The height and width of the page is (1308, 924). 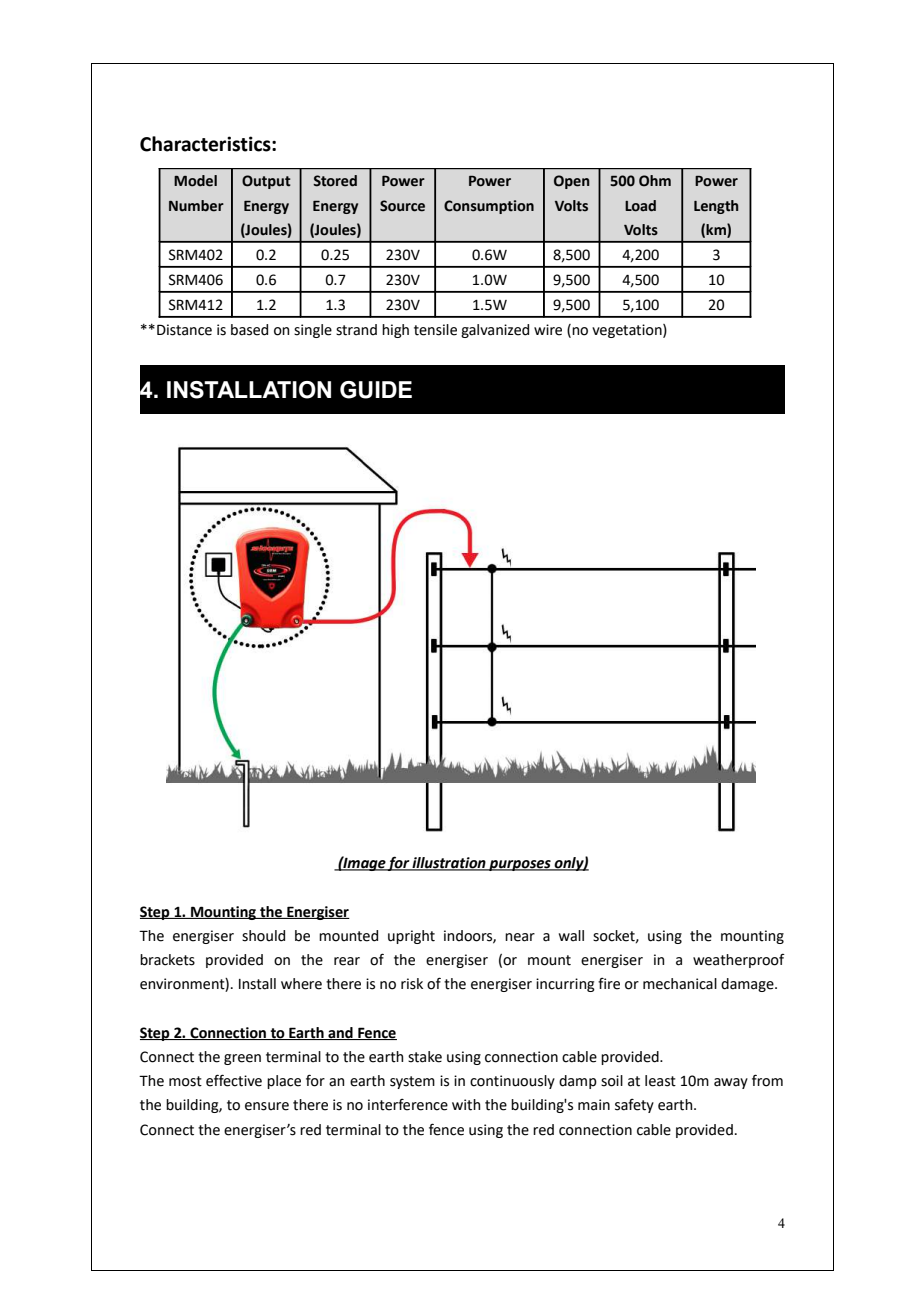 What do you see at coordinates (520, 865) in the page?
I see `purposes` at bounding box center [520, 865].
